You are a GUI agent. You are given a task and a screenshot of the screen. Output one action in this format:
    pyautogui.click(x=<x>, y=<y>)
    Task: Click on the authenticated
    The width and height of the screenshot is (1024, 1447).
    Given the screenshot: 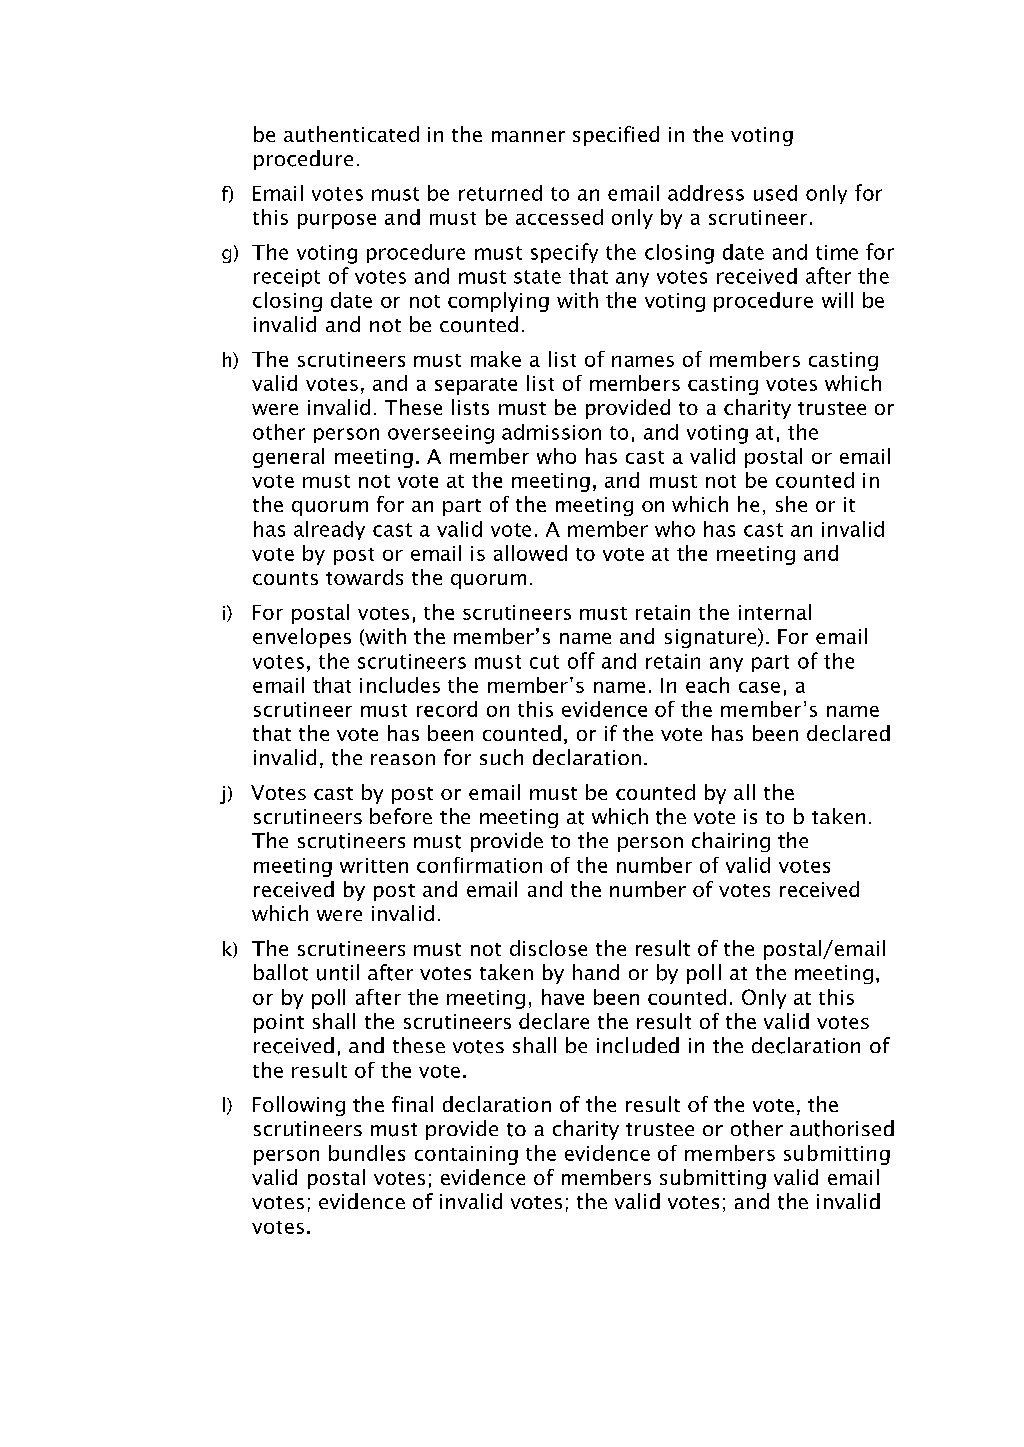 What is the action you would take?
    pyautogui.click(x=351, y=134)
